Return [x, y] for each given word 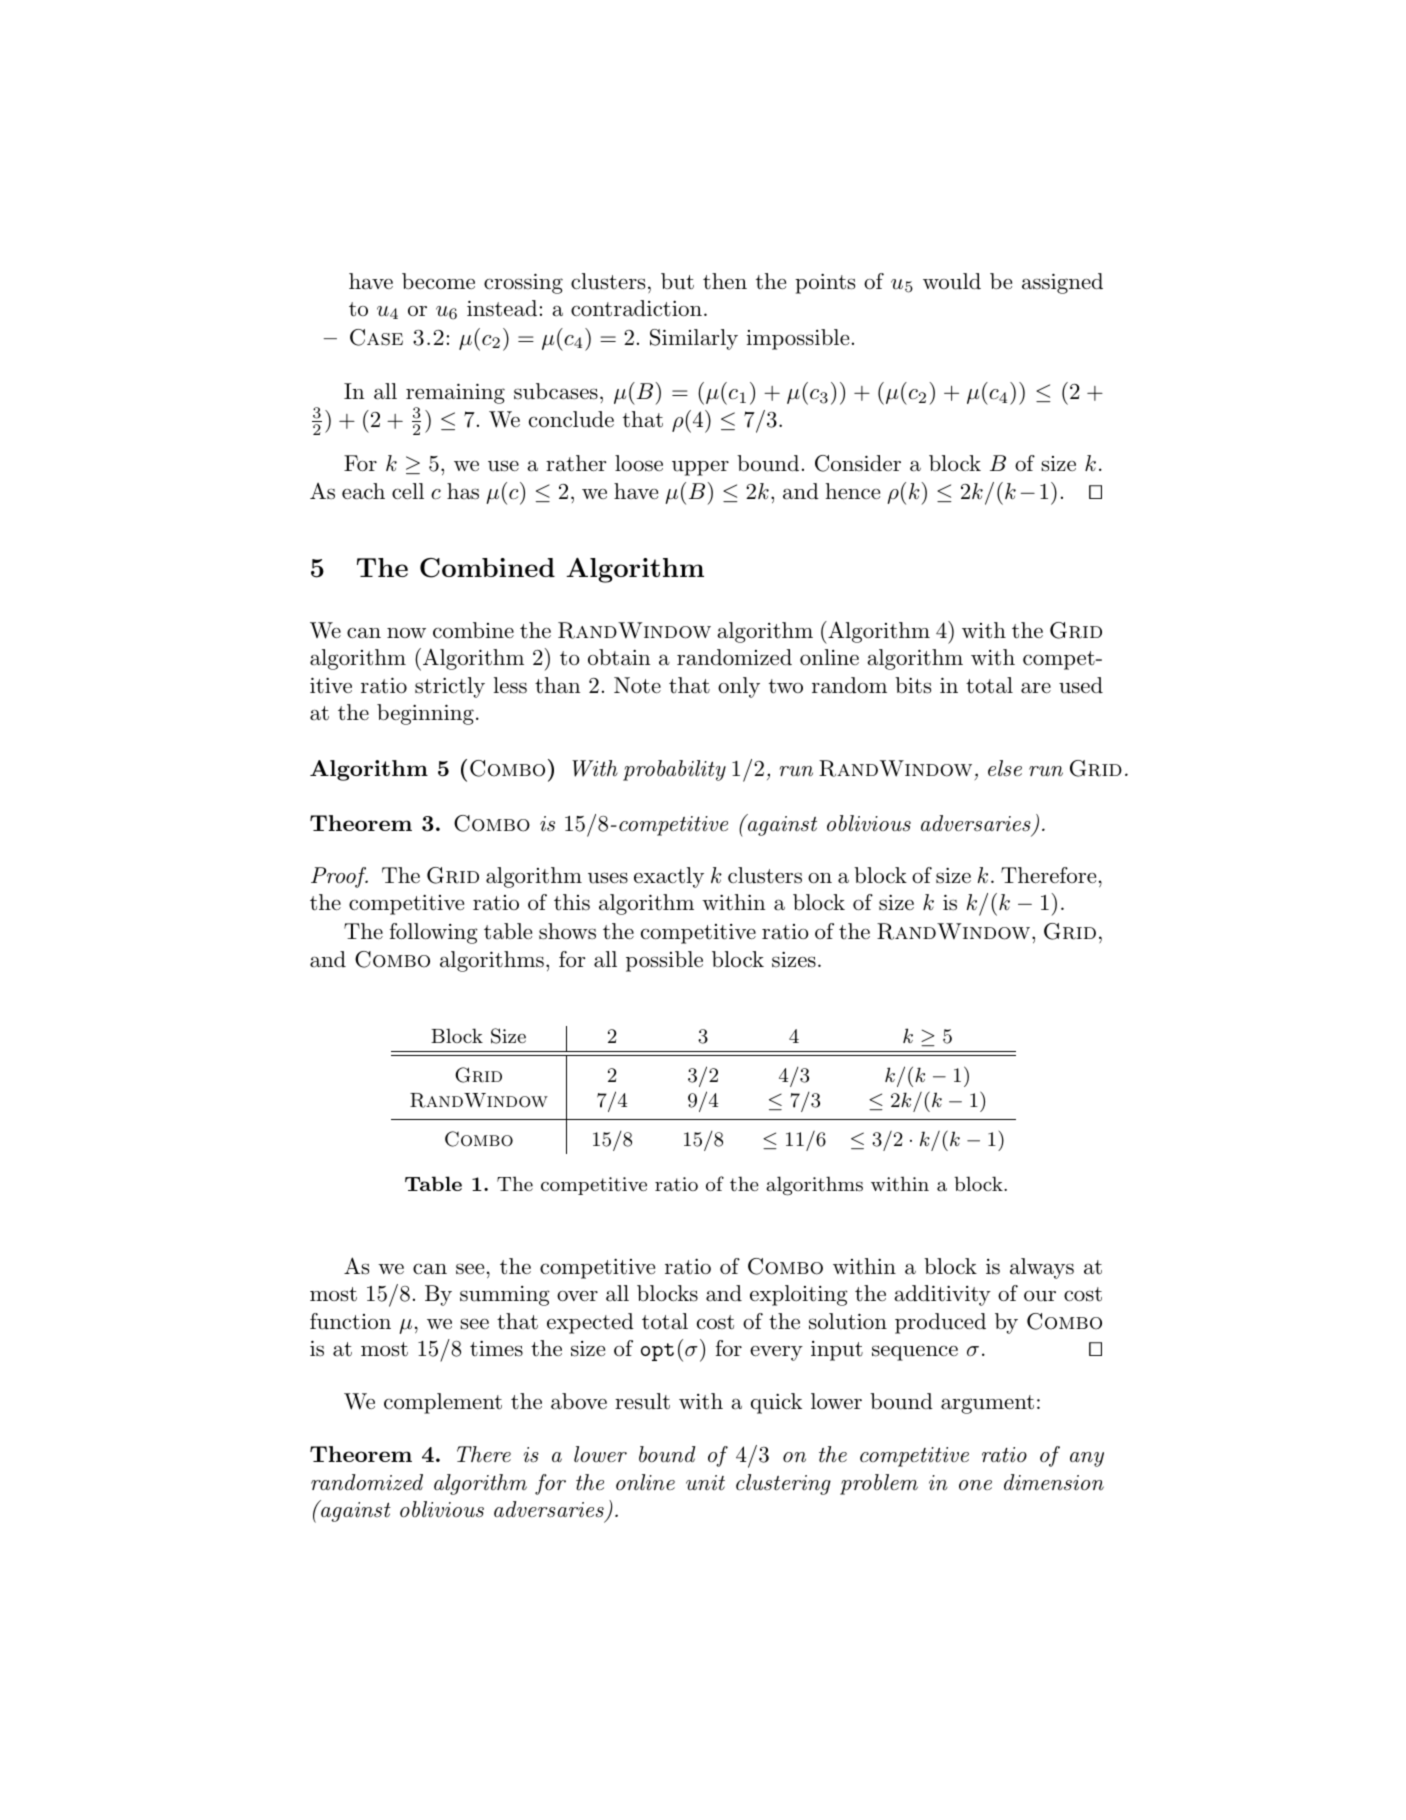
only [739, 687]
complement [443, 1403]
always [1042, 1268]
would [952, 281]
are [1036, 688]
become [438, 281]
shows [567, 931]
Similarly [694, 339]
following [434, 933]
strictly [450, 687]
